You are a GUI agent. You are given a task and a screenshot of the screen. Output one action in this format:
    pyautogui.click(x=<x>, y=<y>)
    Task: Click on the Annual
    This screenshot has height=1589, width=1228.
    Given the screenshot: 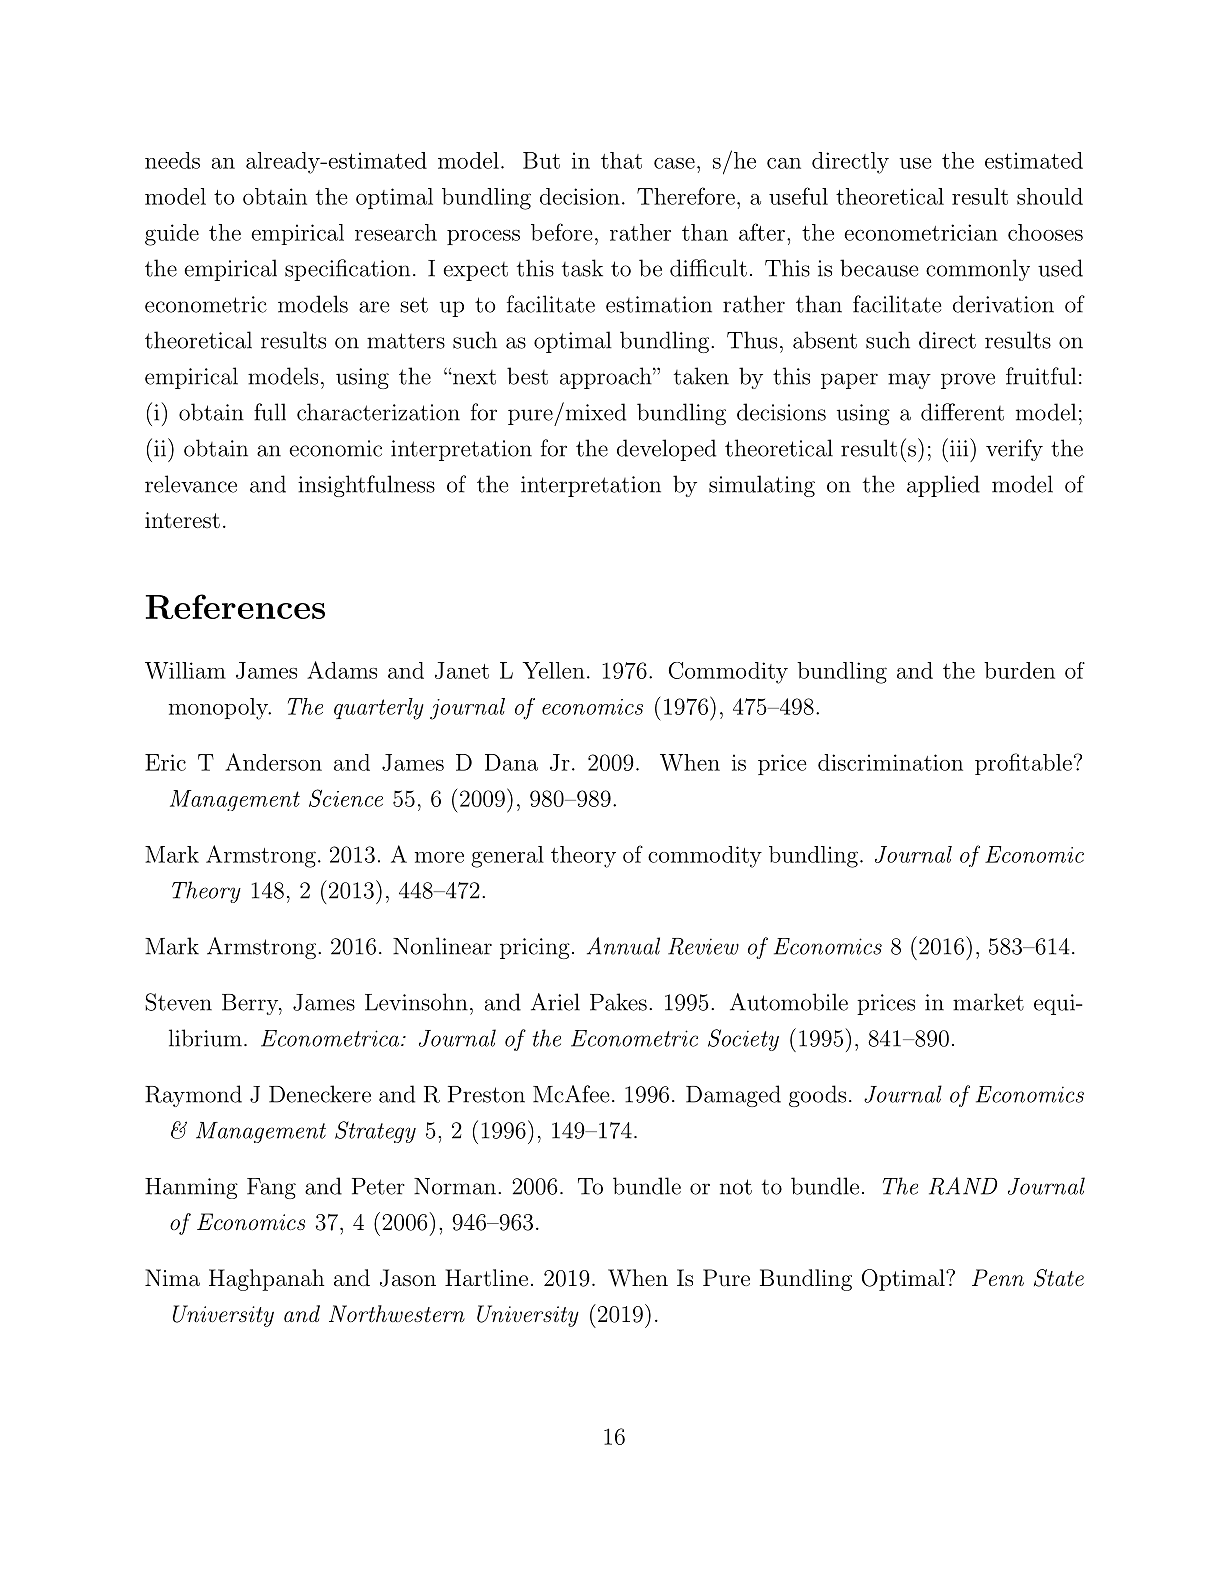 What is the action you would take?
    pyautogui.click(x=623, y=946)
